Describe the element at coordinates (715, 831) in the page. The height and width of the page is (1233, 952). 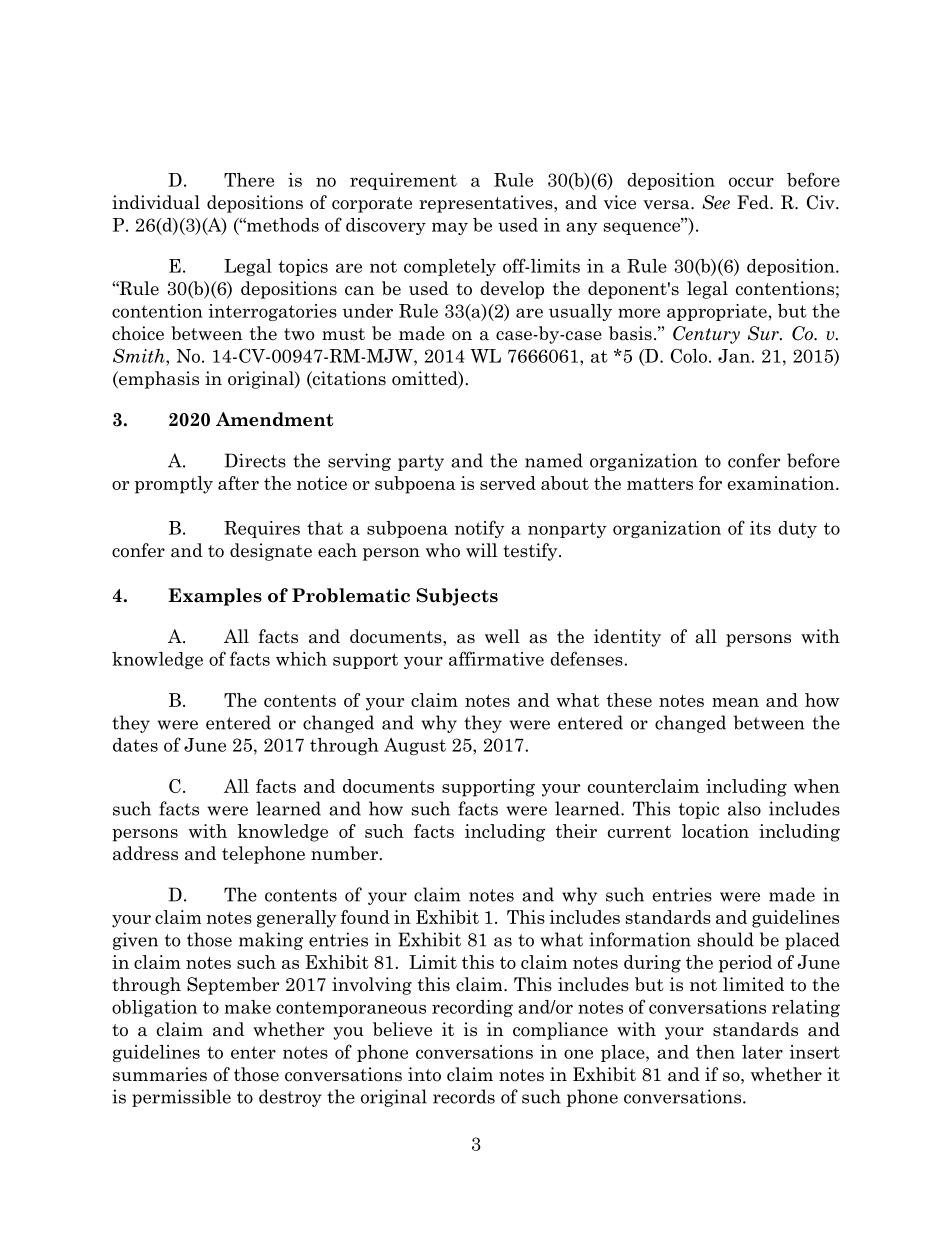
I see `location` at that location.
